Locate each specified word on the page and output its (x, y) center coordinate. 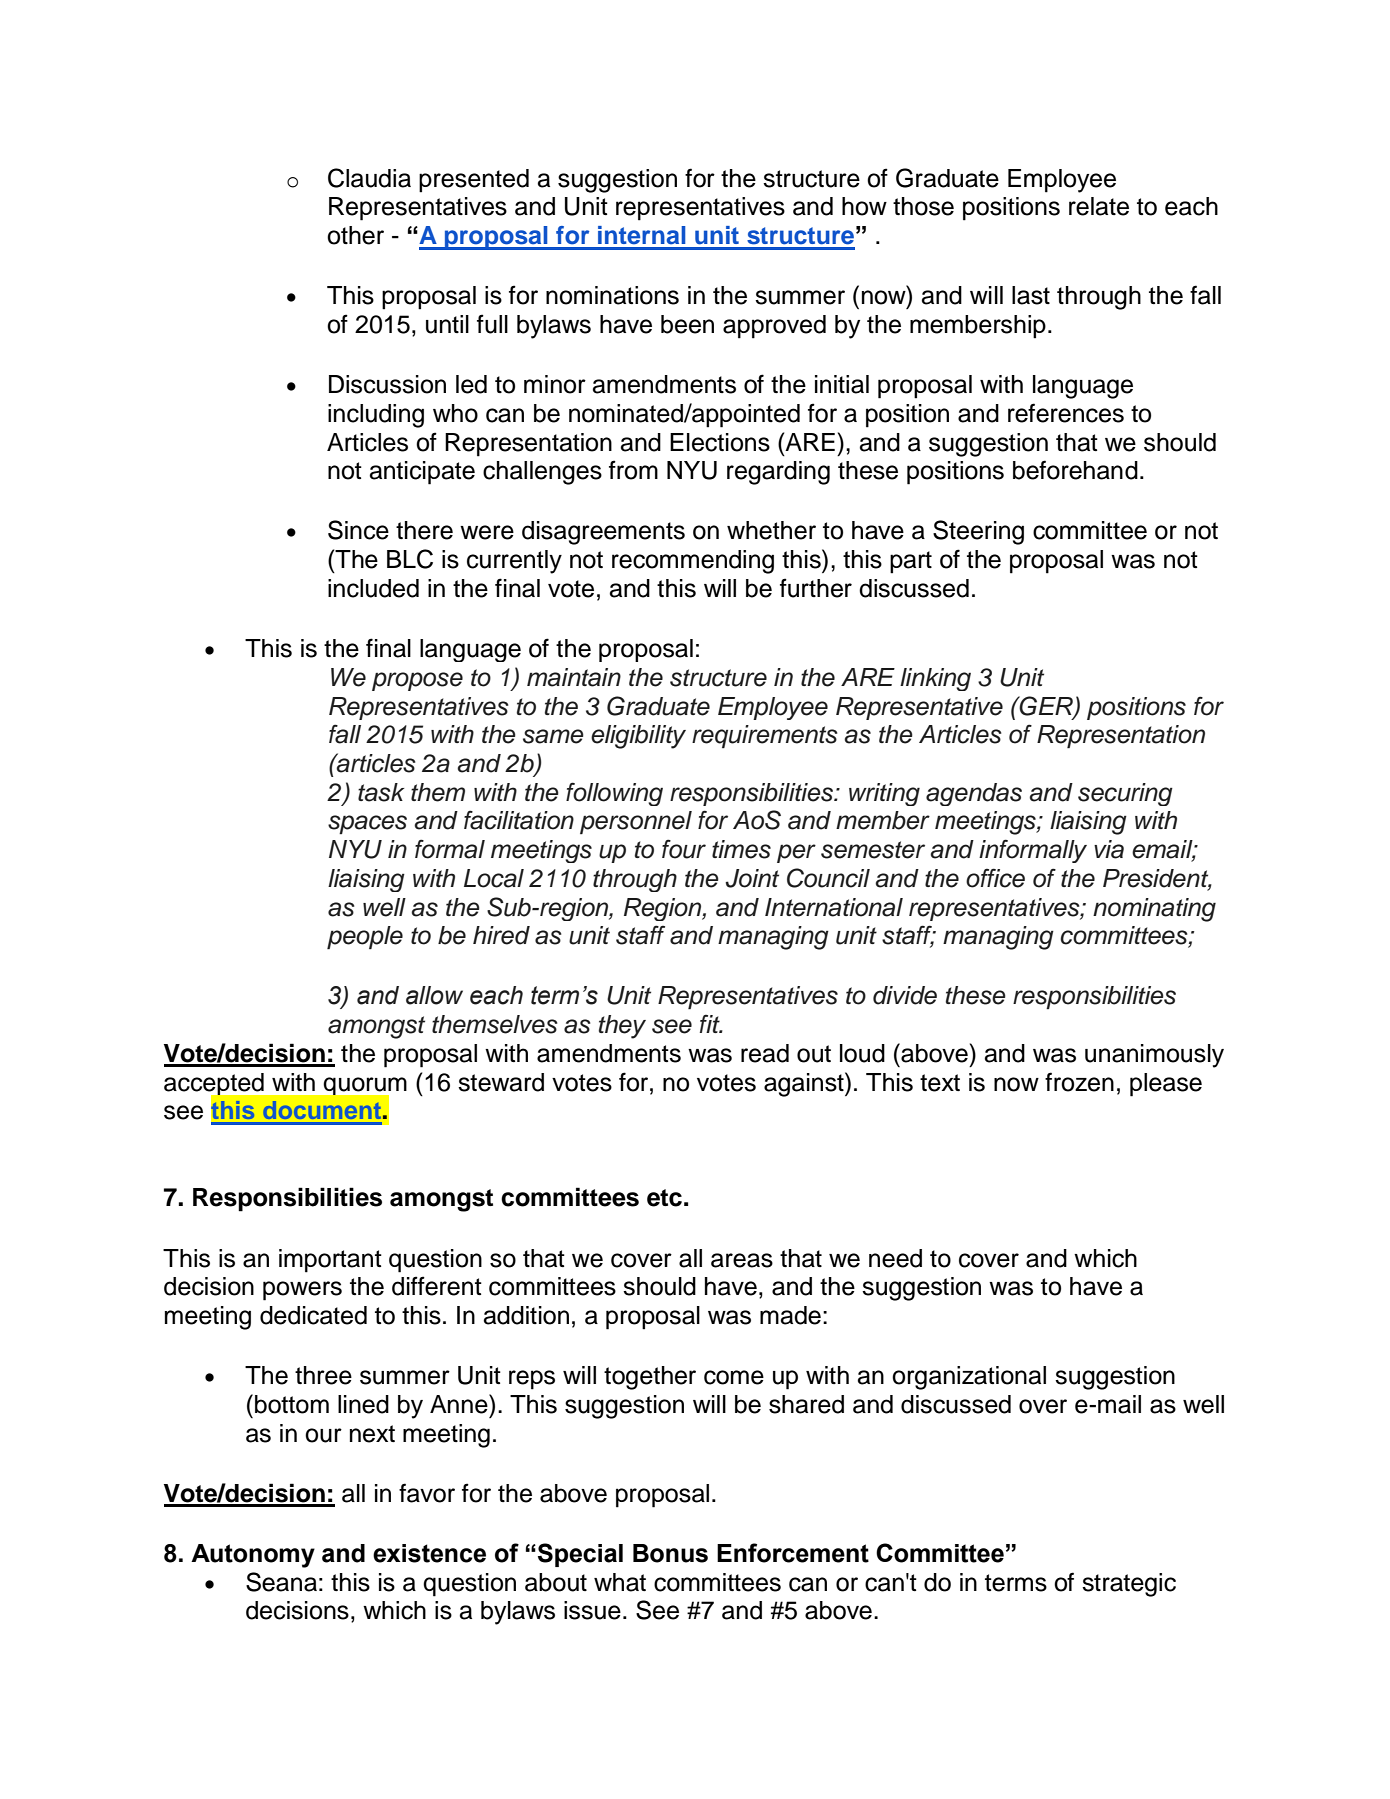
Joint (752, 878)
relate (1099, 206)
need (895, 1258)
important (330, 1261)
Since (358, 530)
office (995, 878)
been (687, 324)
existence (429, 1553)
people (365, 937)
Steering (978, 532)
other (355, 235)
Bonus (670, 1553)
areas (742, 1260)
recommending (693, 562)
